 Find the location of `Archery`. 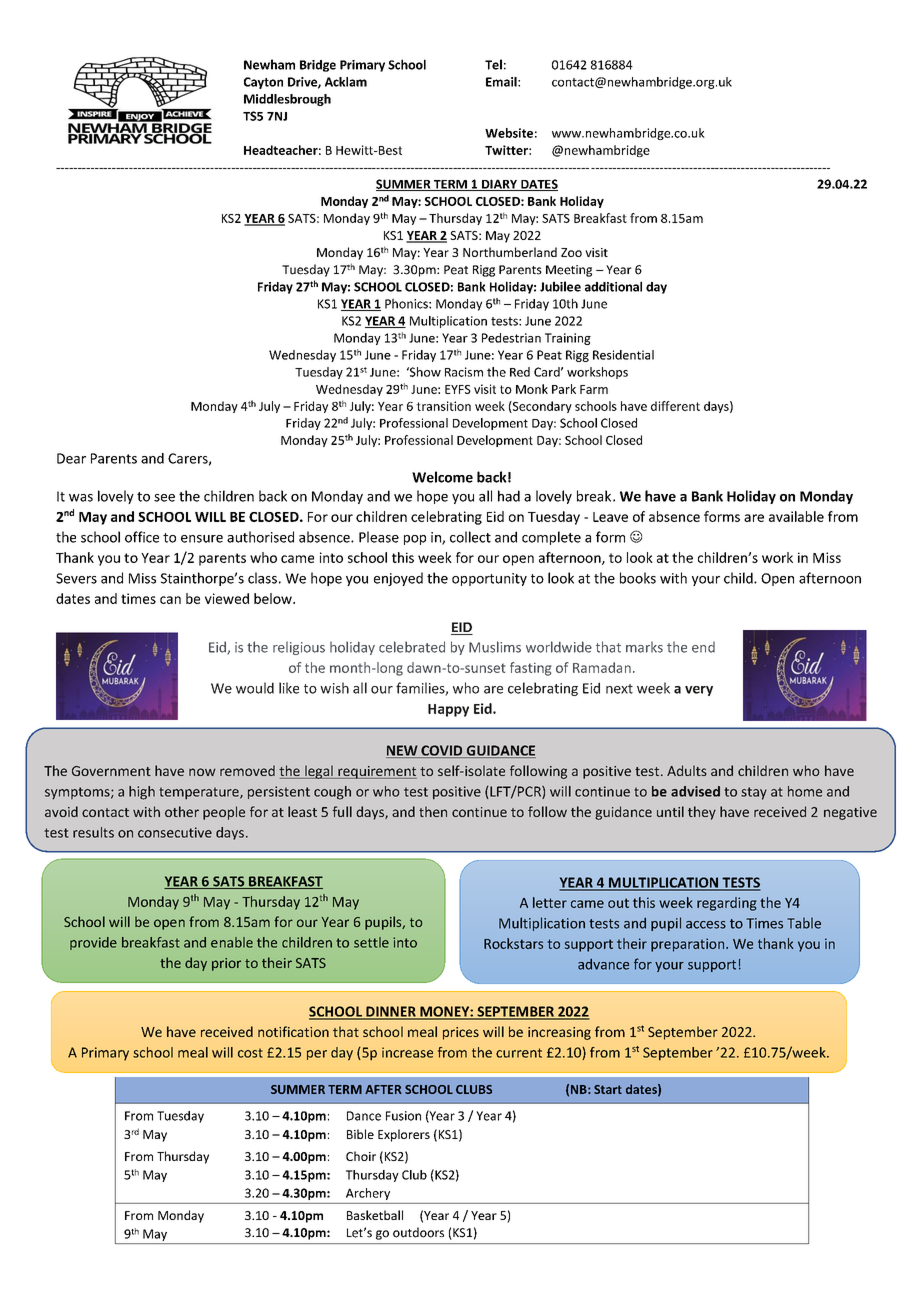

Archery is located at coordinates (368, 1194).
